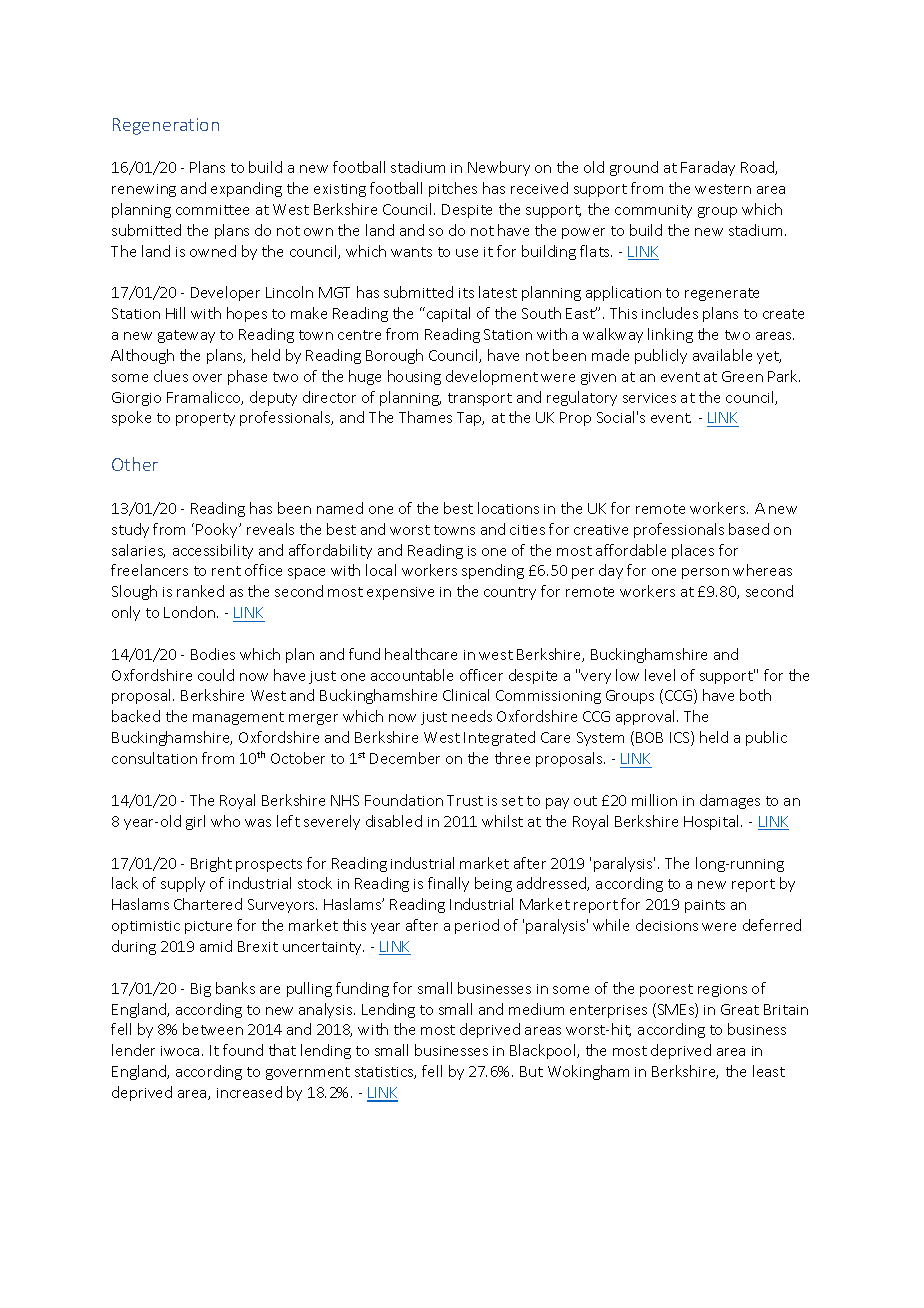  What do you see at coordinates (166, 126) in the screenshot?
I see `Regeneration` at bounding box center [166, 126].
